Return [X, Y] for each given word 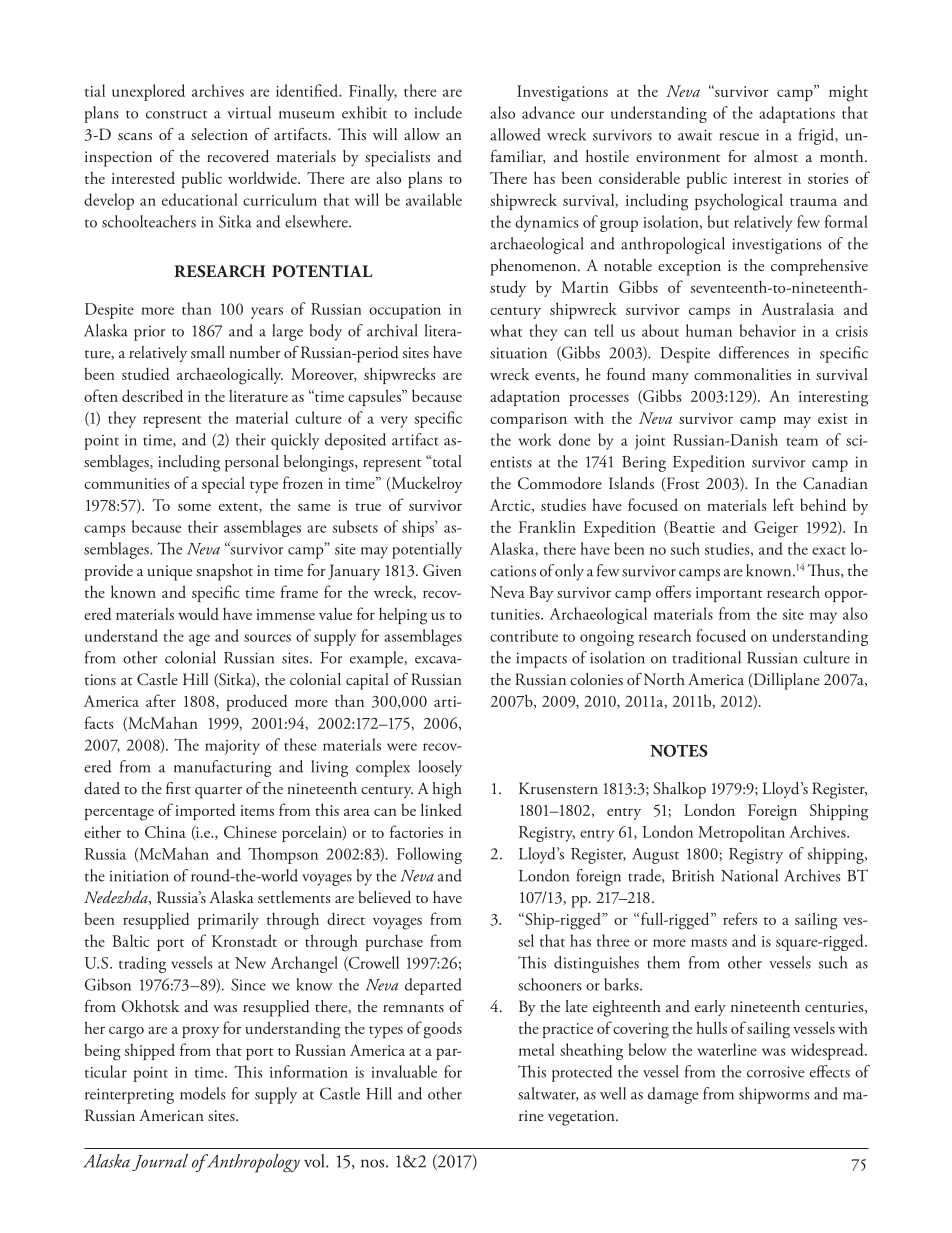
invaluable [404, 1071]
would [198, 613]
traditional [707, 657]
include [438, 112]
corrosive [775, 1072]
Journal [160, 1162]
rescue [739, 137]
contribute [524, 635]
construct [176, 114]
